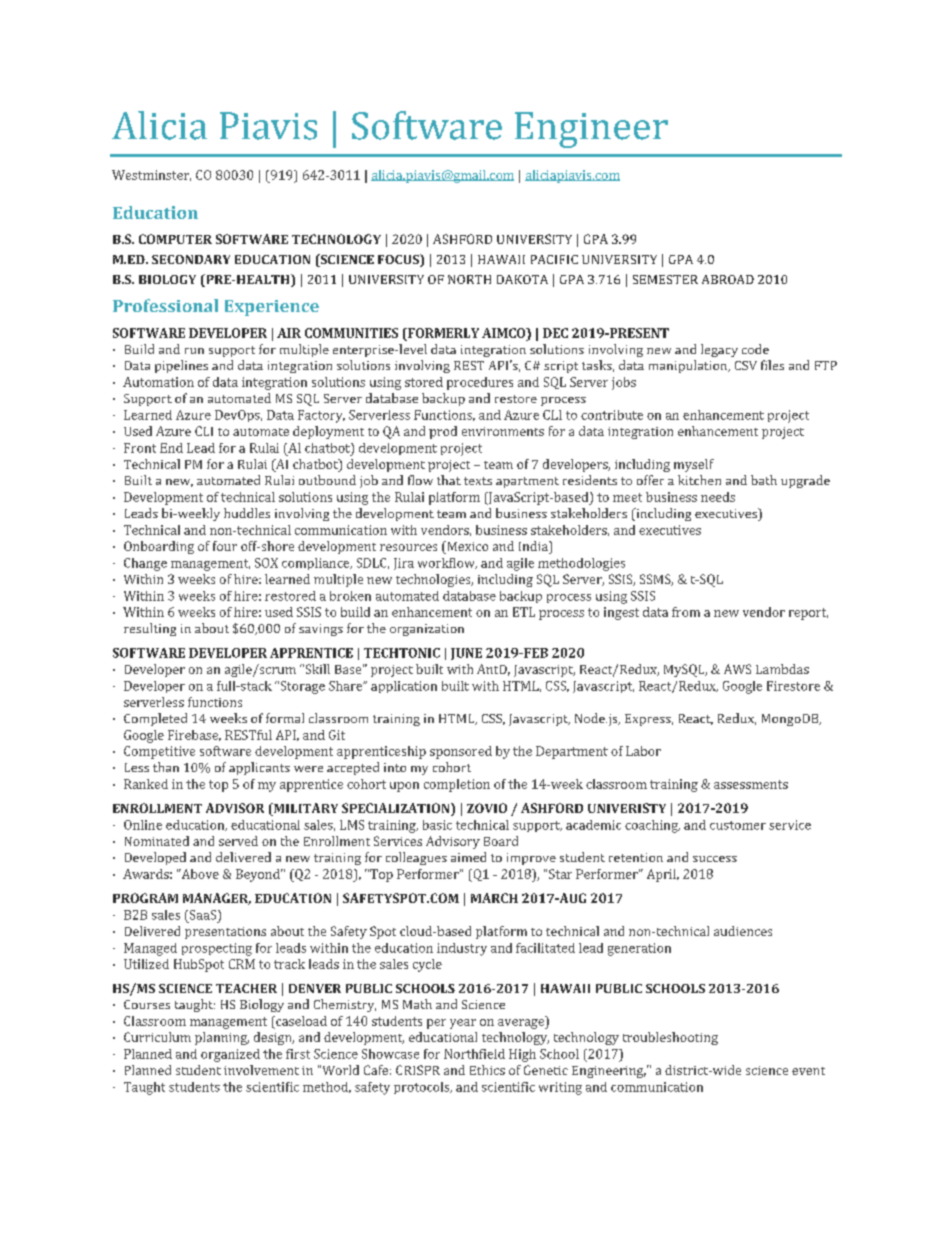 This page has height=1233, width=952. I want to click on aimed, so click(468, 857).
